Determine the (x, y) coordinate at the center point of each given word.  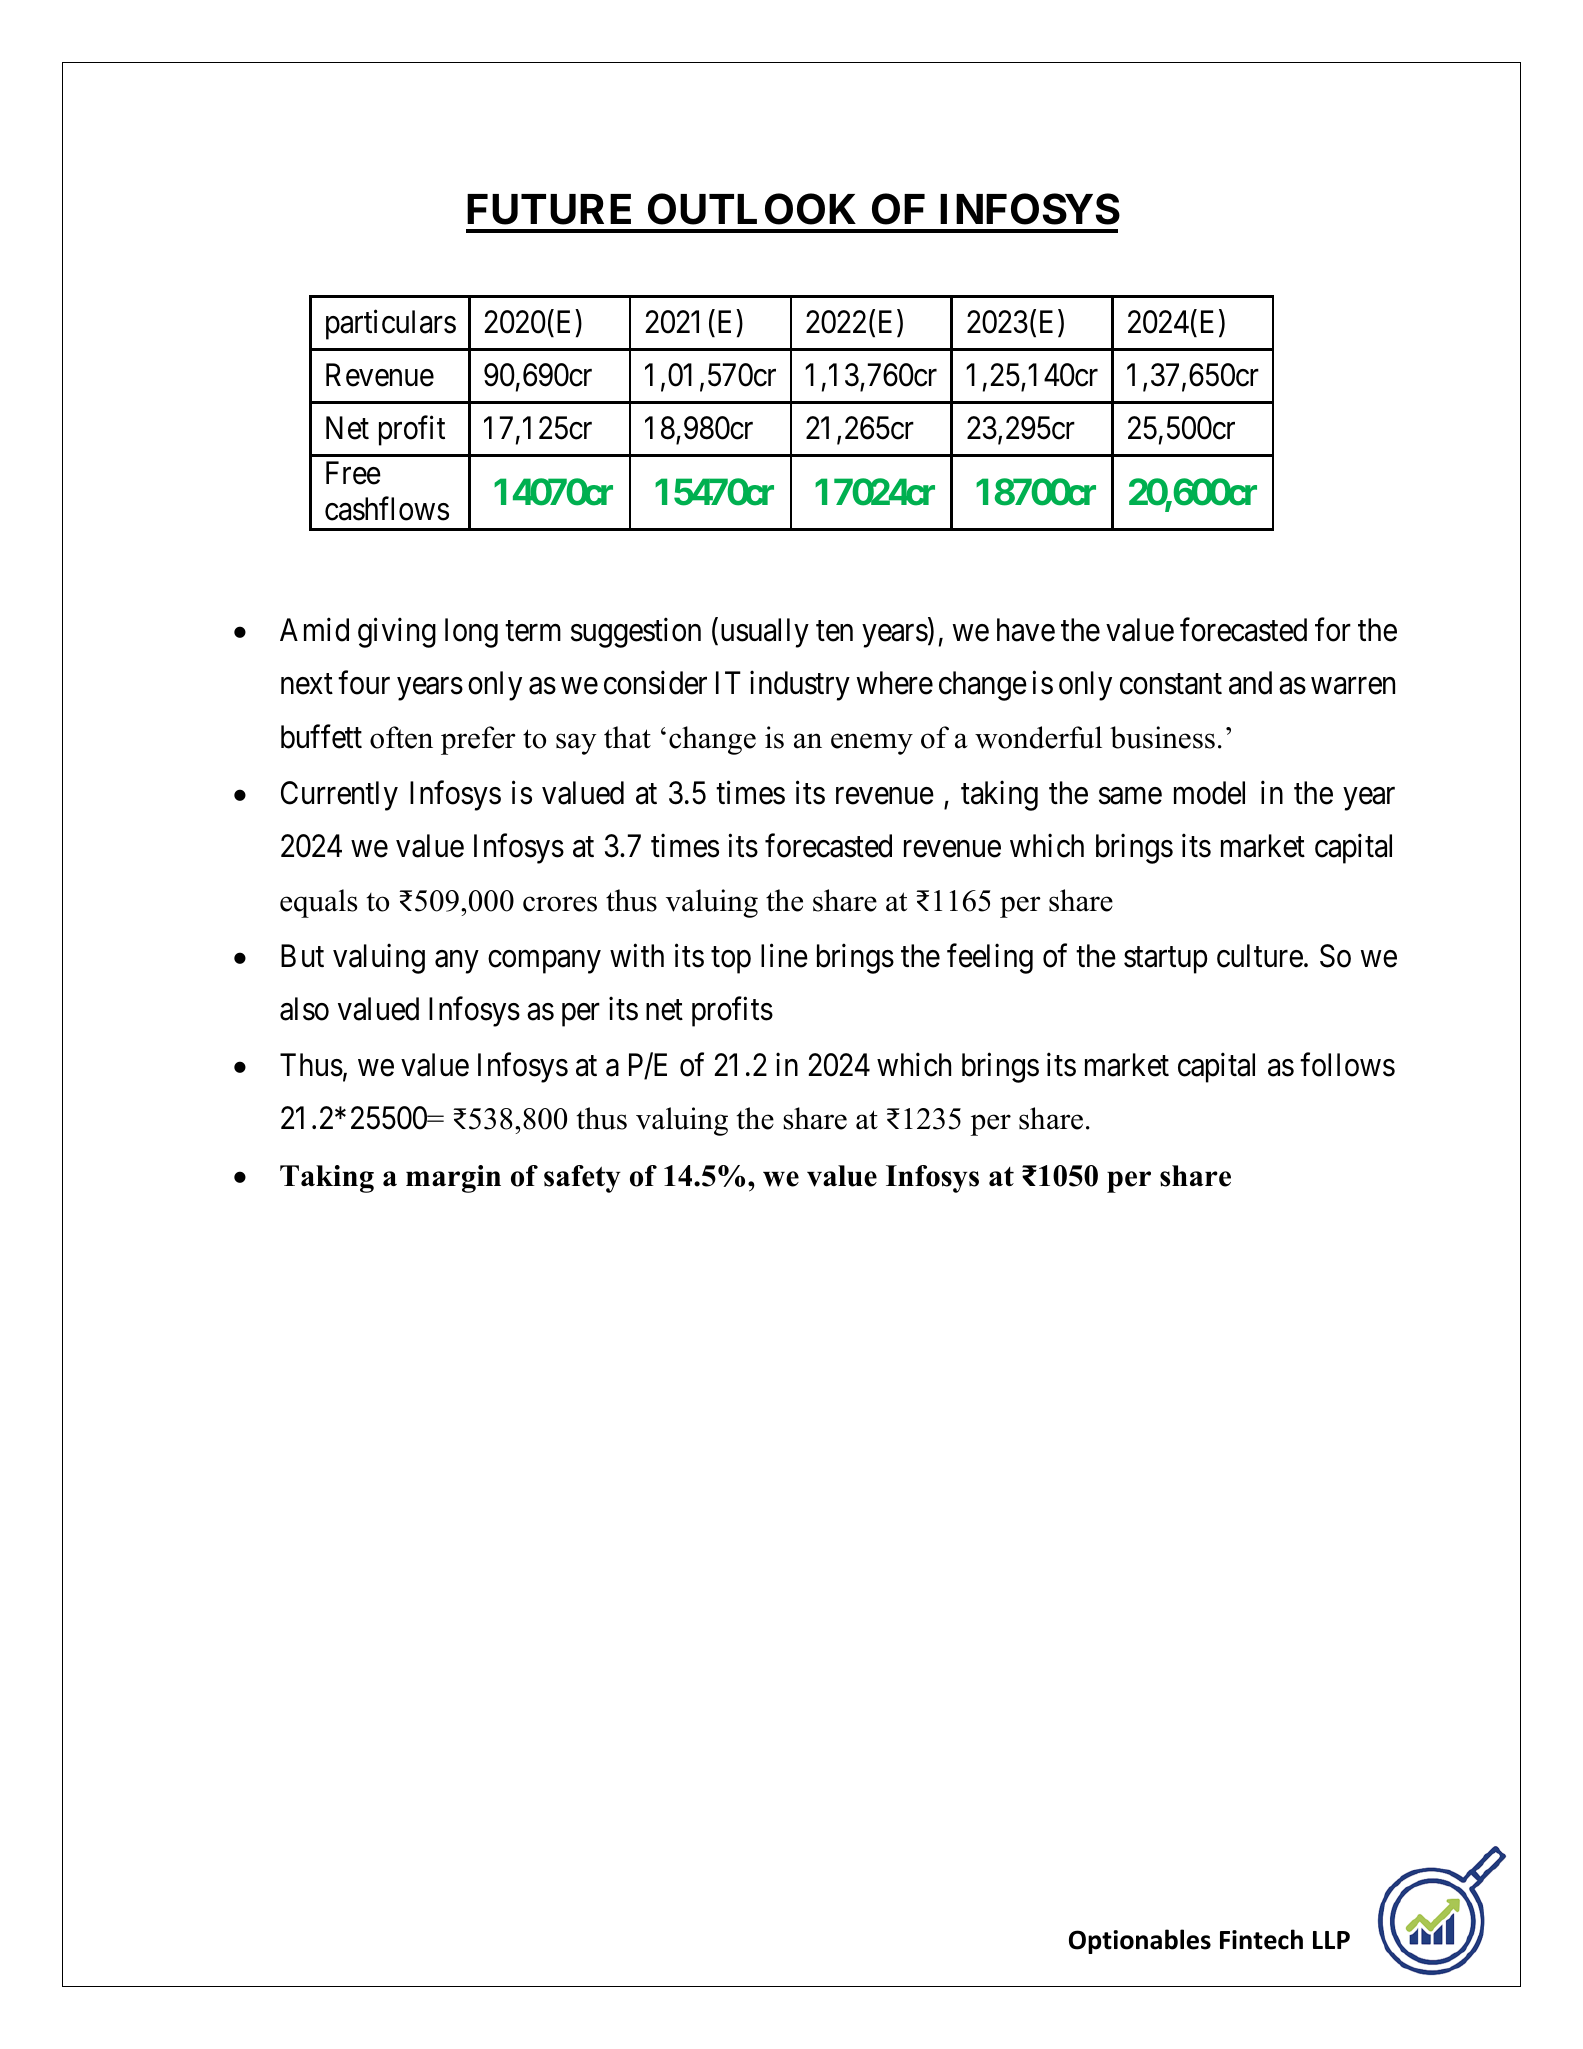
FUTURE (549, 209)
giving (397, 633)
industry (800, 686)
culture (1260, 956)
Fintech (1261, 1939)
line (784, 956)
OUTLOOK (752, 209)
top (731, 960)
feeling (990, 959)
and (1250, 683)
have (1026, 630)
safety (582, 1179)
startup (1166, 960)
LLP (1331, 1940)
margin (453, 1179)
